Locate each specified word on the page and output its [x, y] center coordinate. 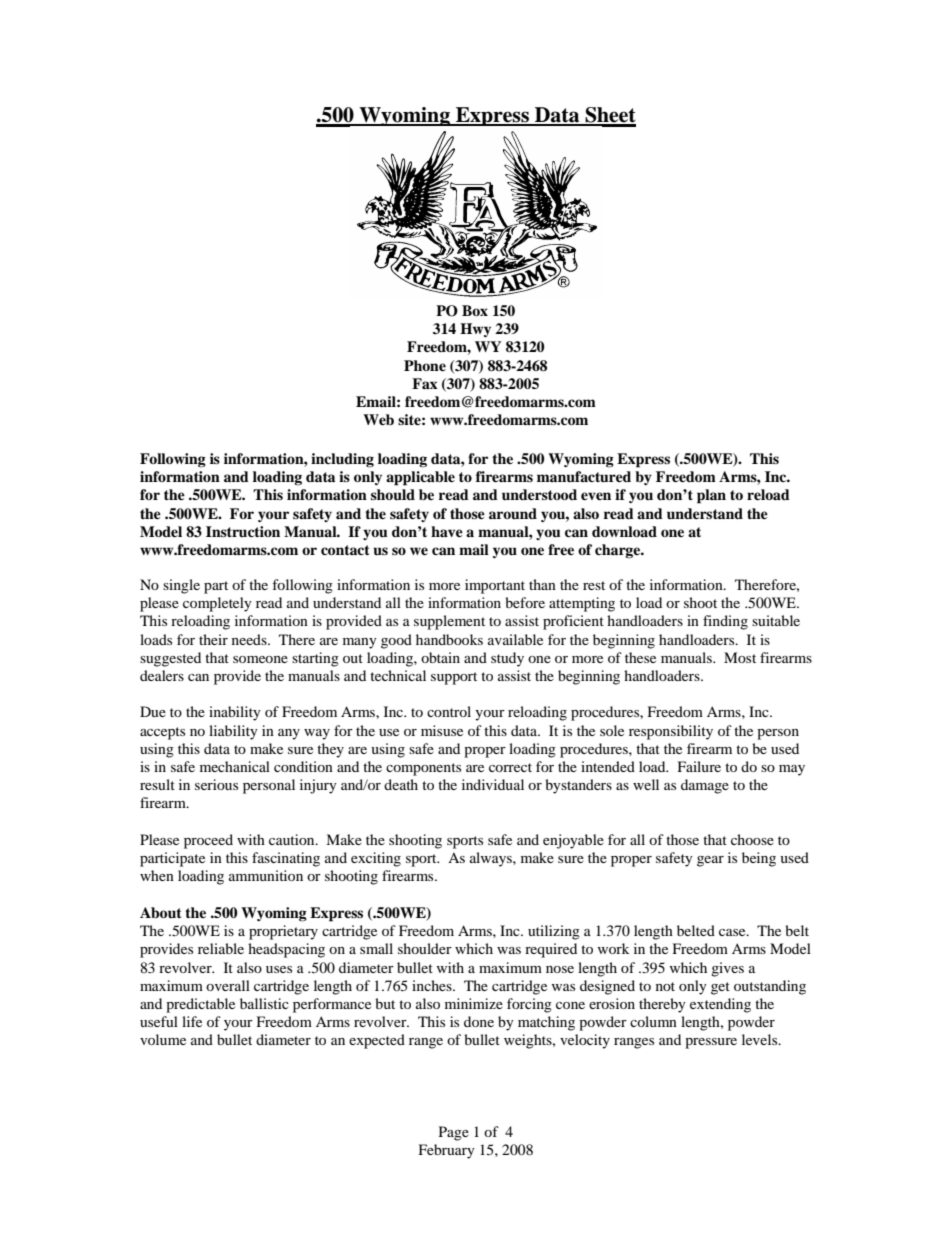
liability [233, 732]
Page [454, 1133]
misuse [442, 730]
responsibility [671, 732]
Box [475, 310]
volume [163, 1039]
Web [378, 419]
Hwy [475, 330]
